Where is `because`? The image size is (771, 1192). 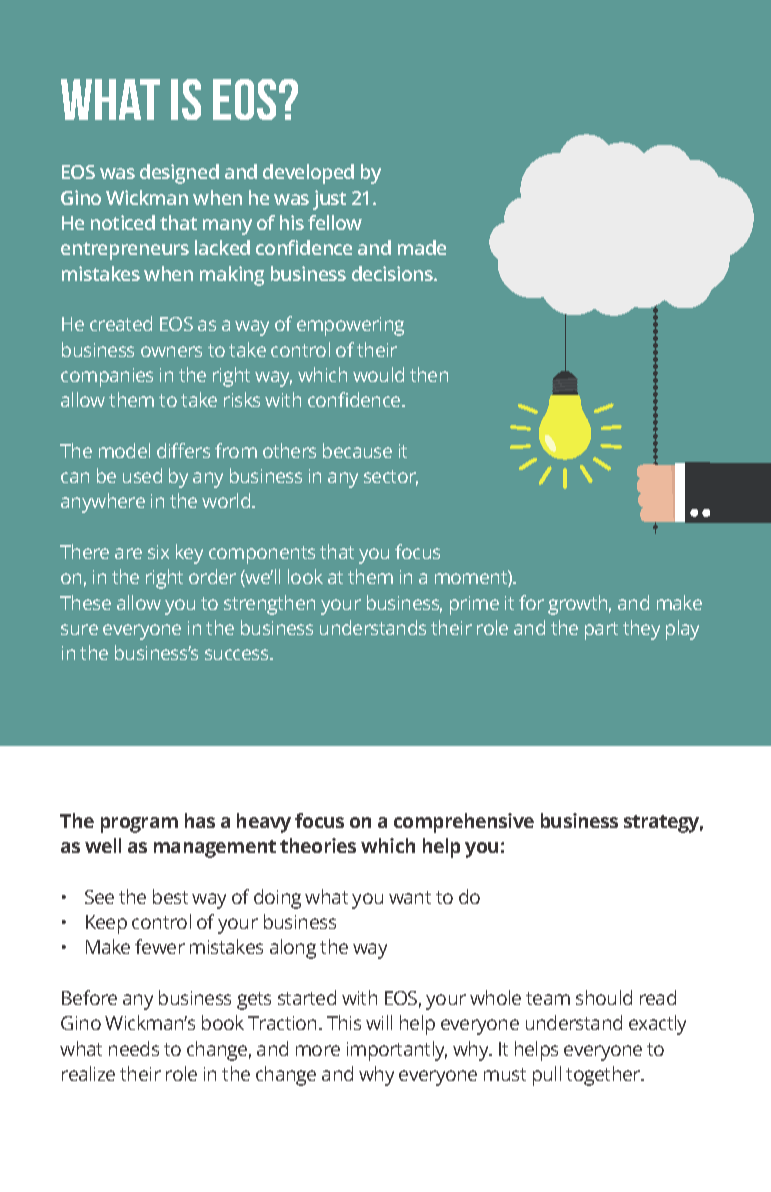 because is located at coordinates (357, 450).
